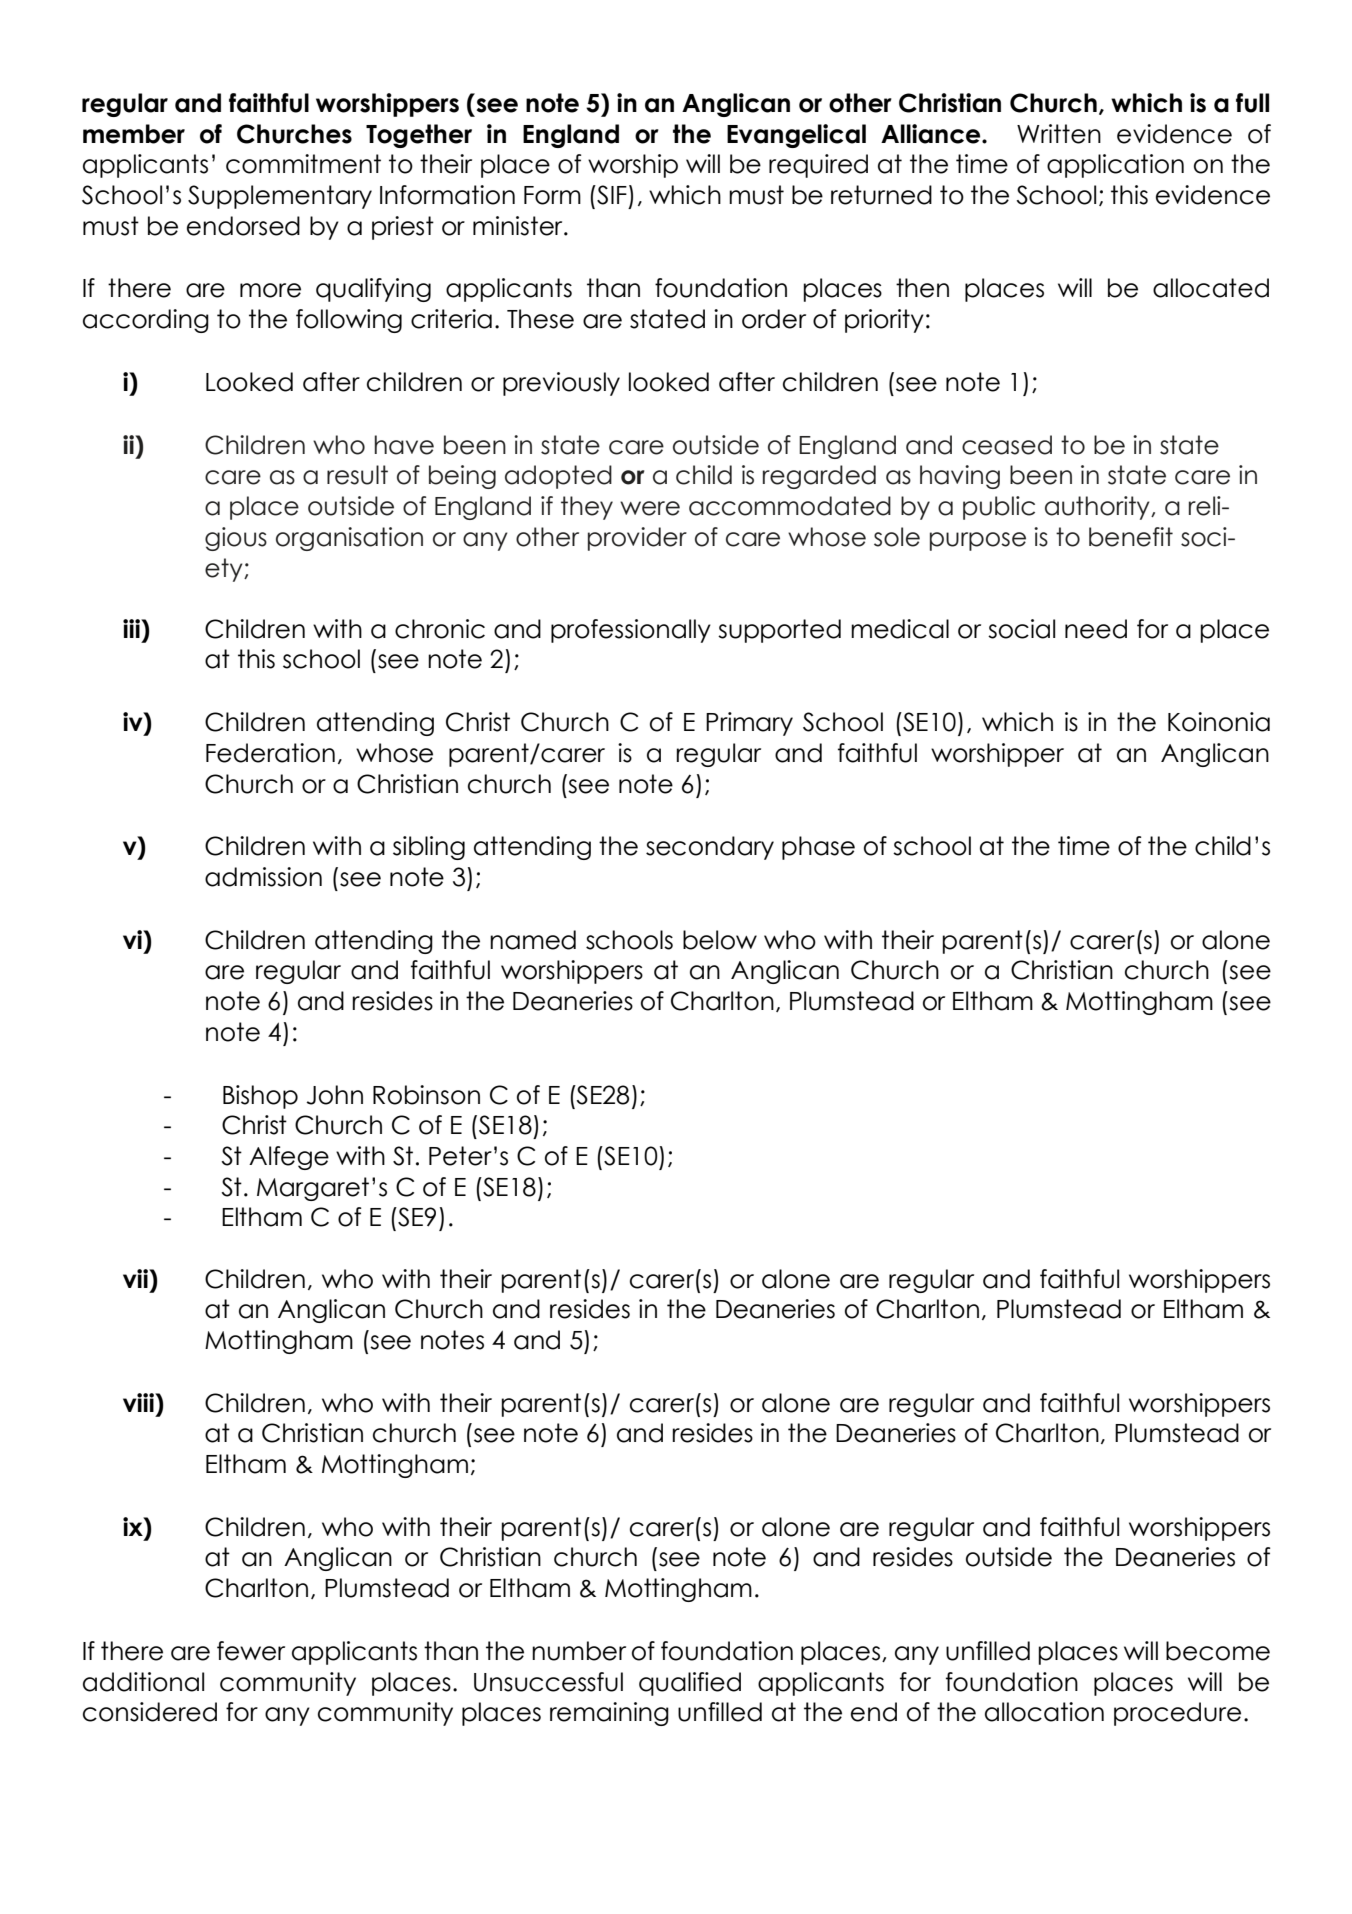 This document has width=1352, height=1914. Describe the element at coordinates (303, 164) in the document. I see `commitment` at that location.
